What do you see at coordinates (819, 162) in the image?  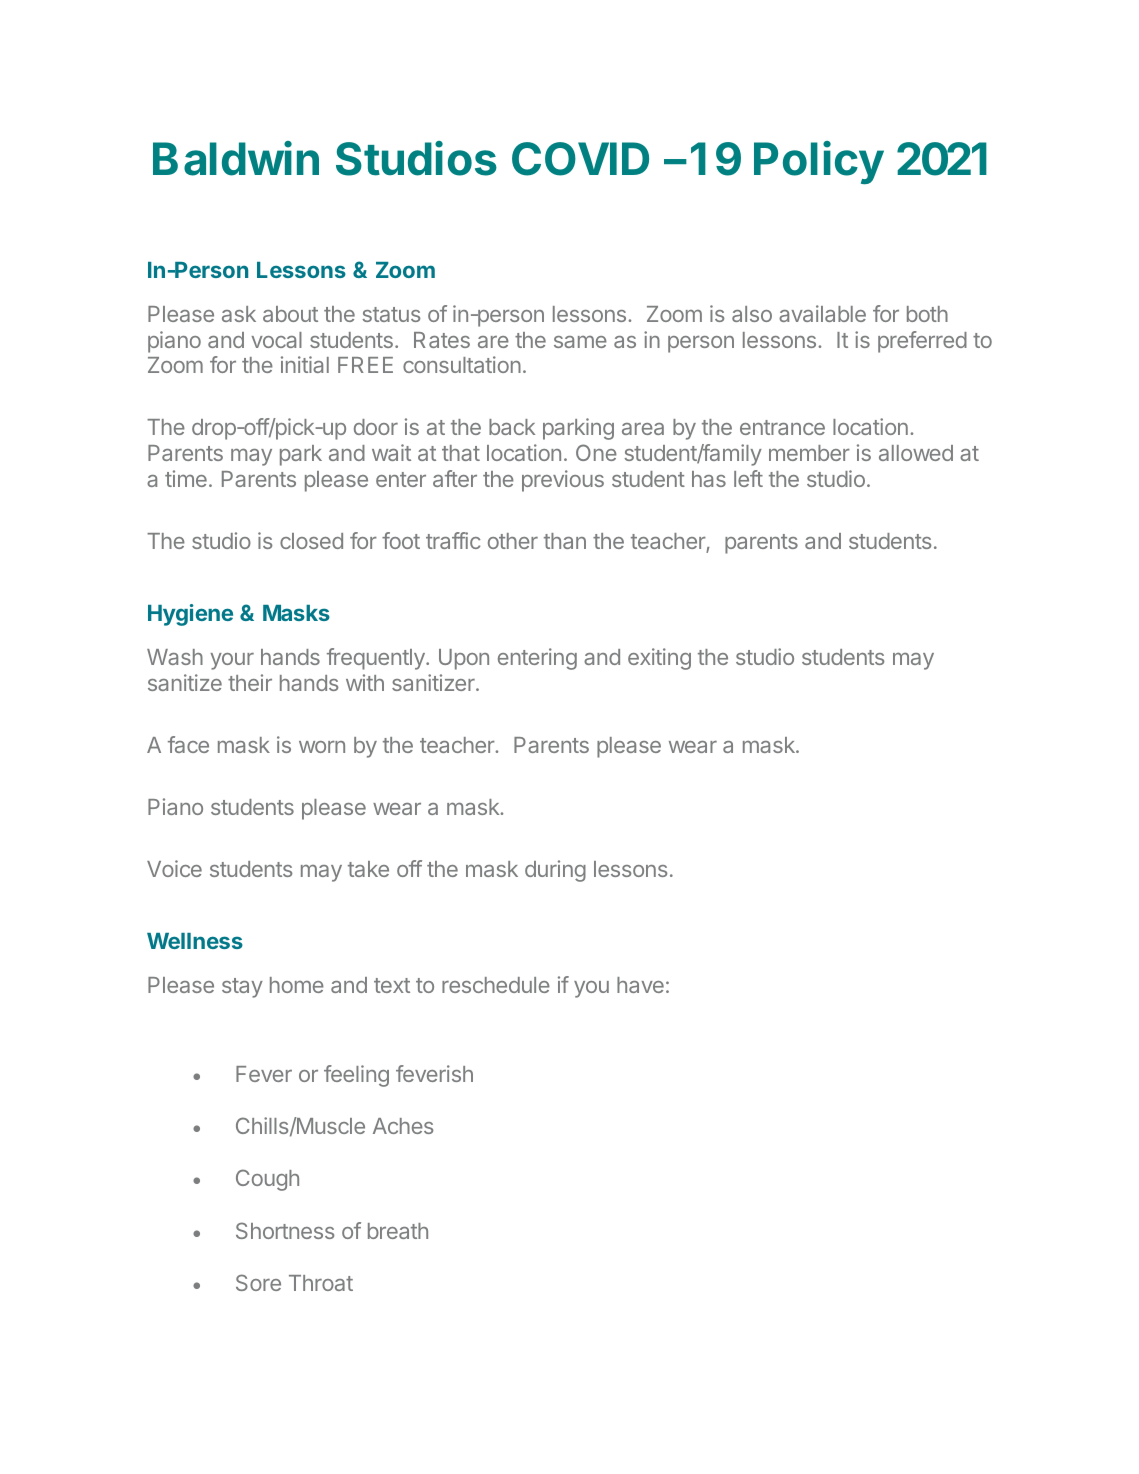 I see `Policy` at bounding box center [819, 162].
